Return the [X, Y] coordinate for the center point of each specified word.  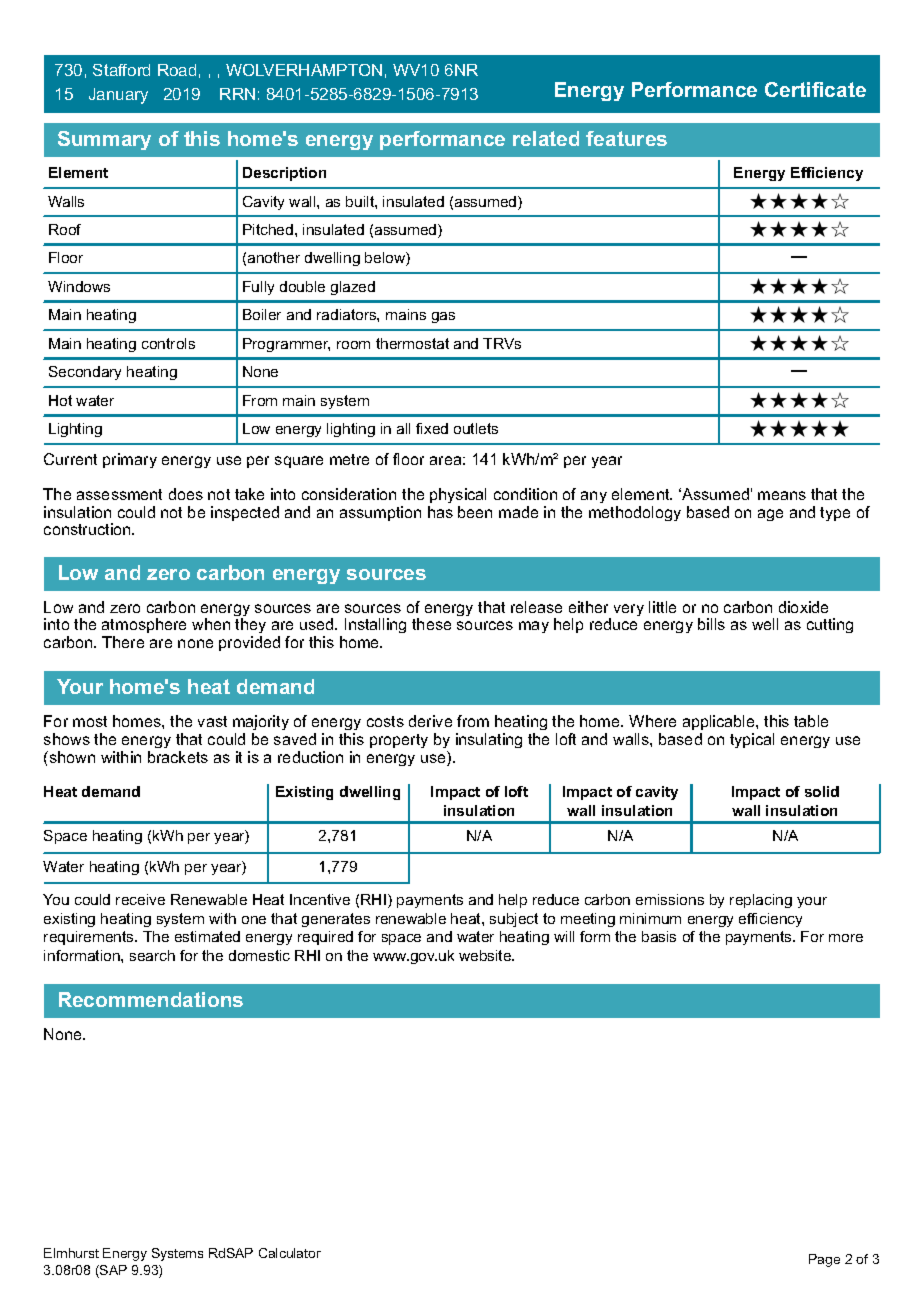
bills [711, 624]
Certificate [815, 89]
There [123, 642]
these [431, 624]
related [546, 138]
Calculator [290, 1253]
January [118, 96]
